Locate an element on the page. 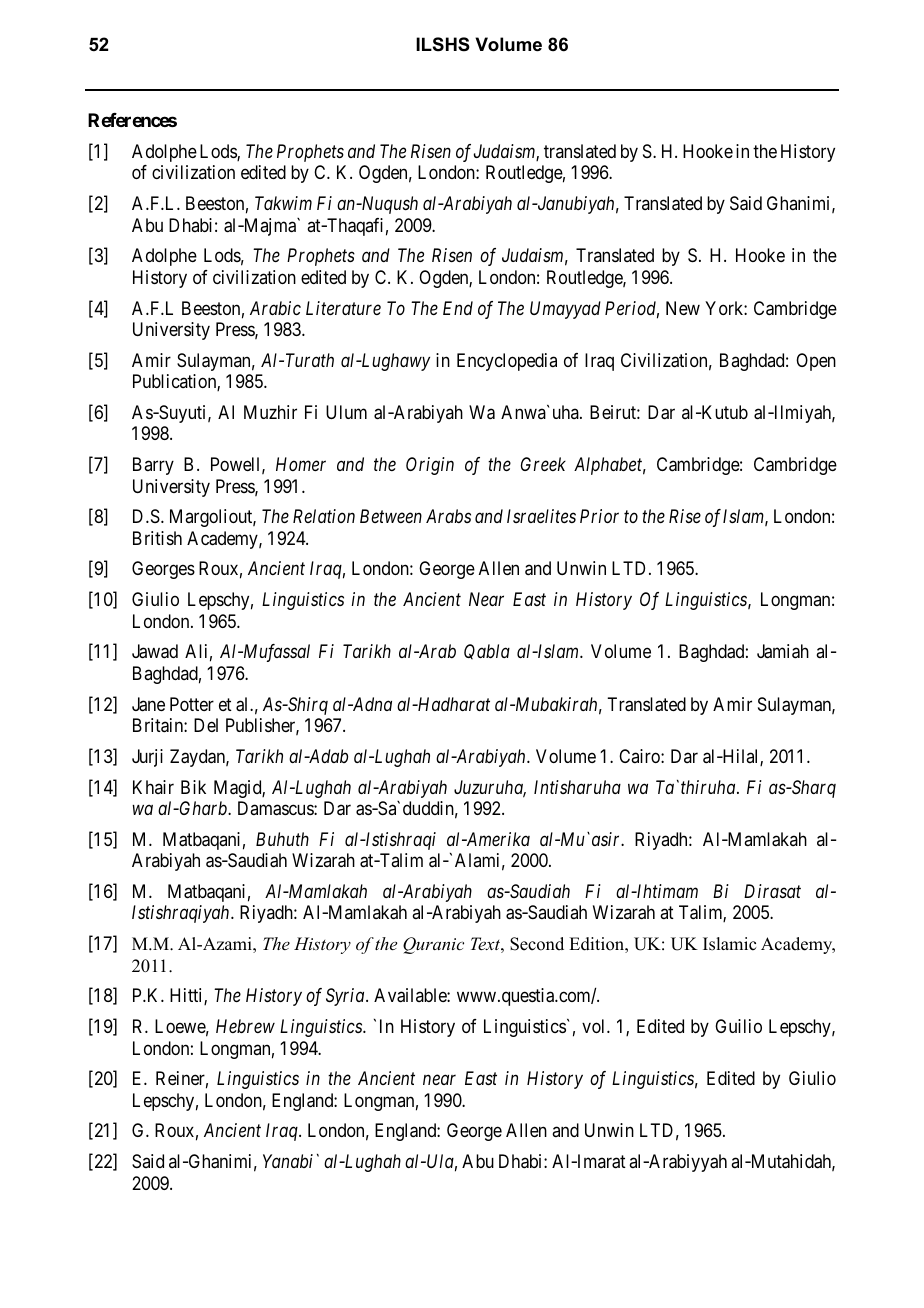 Image resolution: width=924 pixels, height=1308 pixels. Literature is located at coordinates (343, 308).
